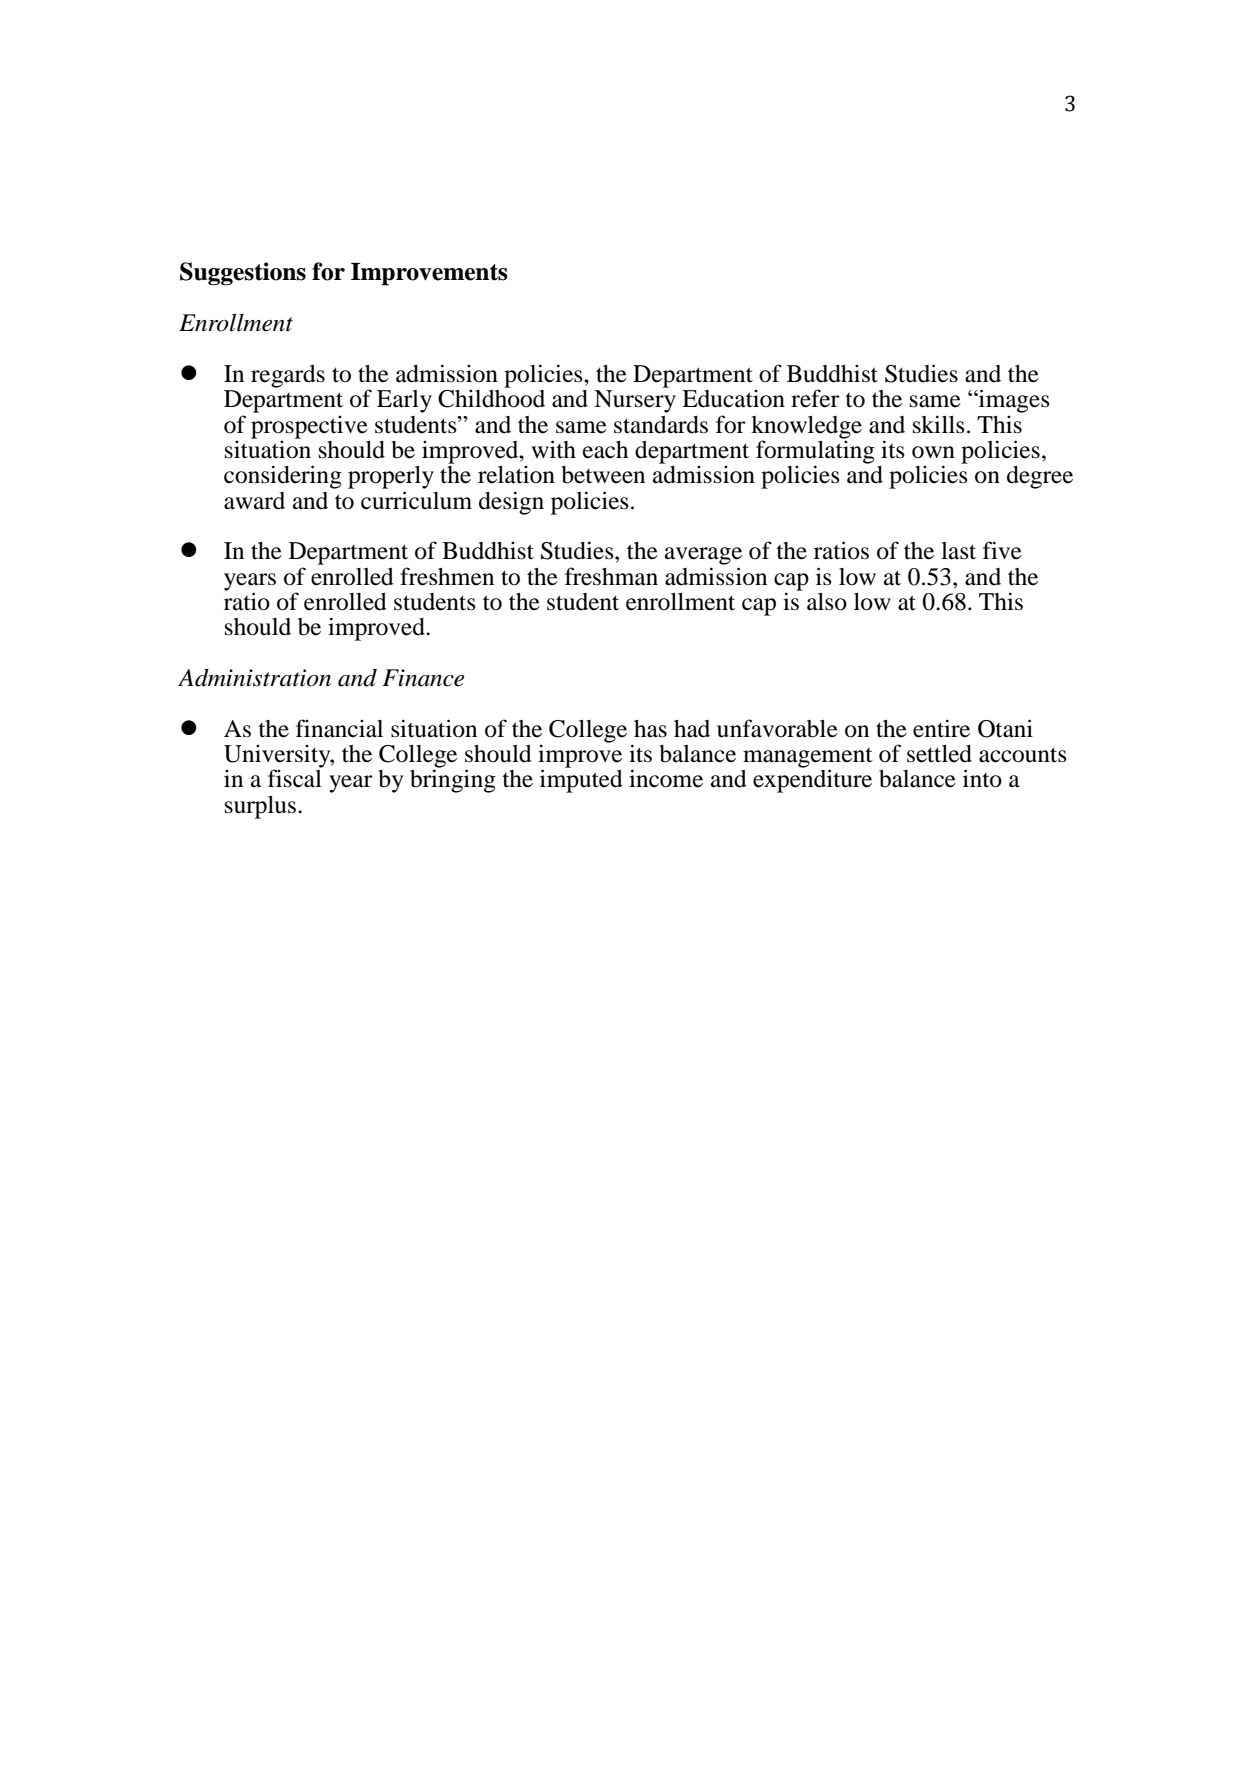 The height and width of the screenshot is (1778, 1256). Describe the element at coordinates (982, 778) in the screenshot. I see `into` at that location.
